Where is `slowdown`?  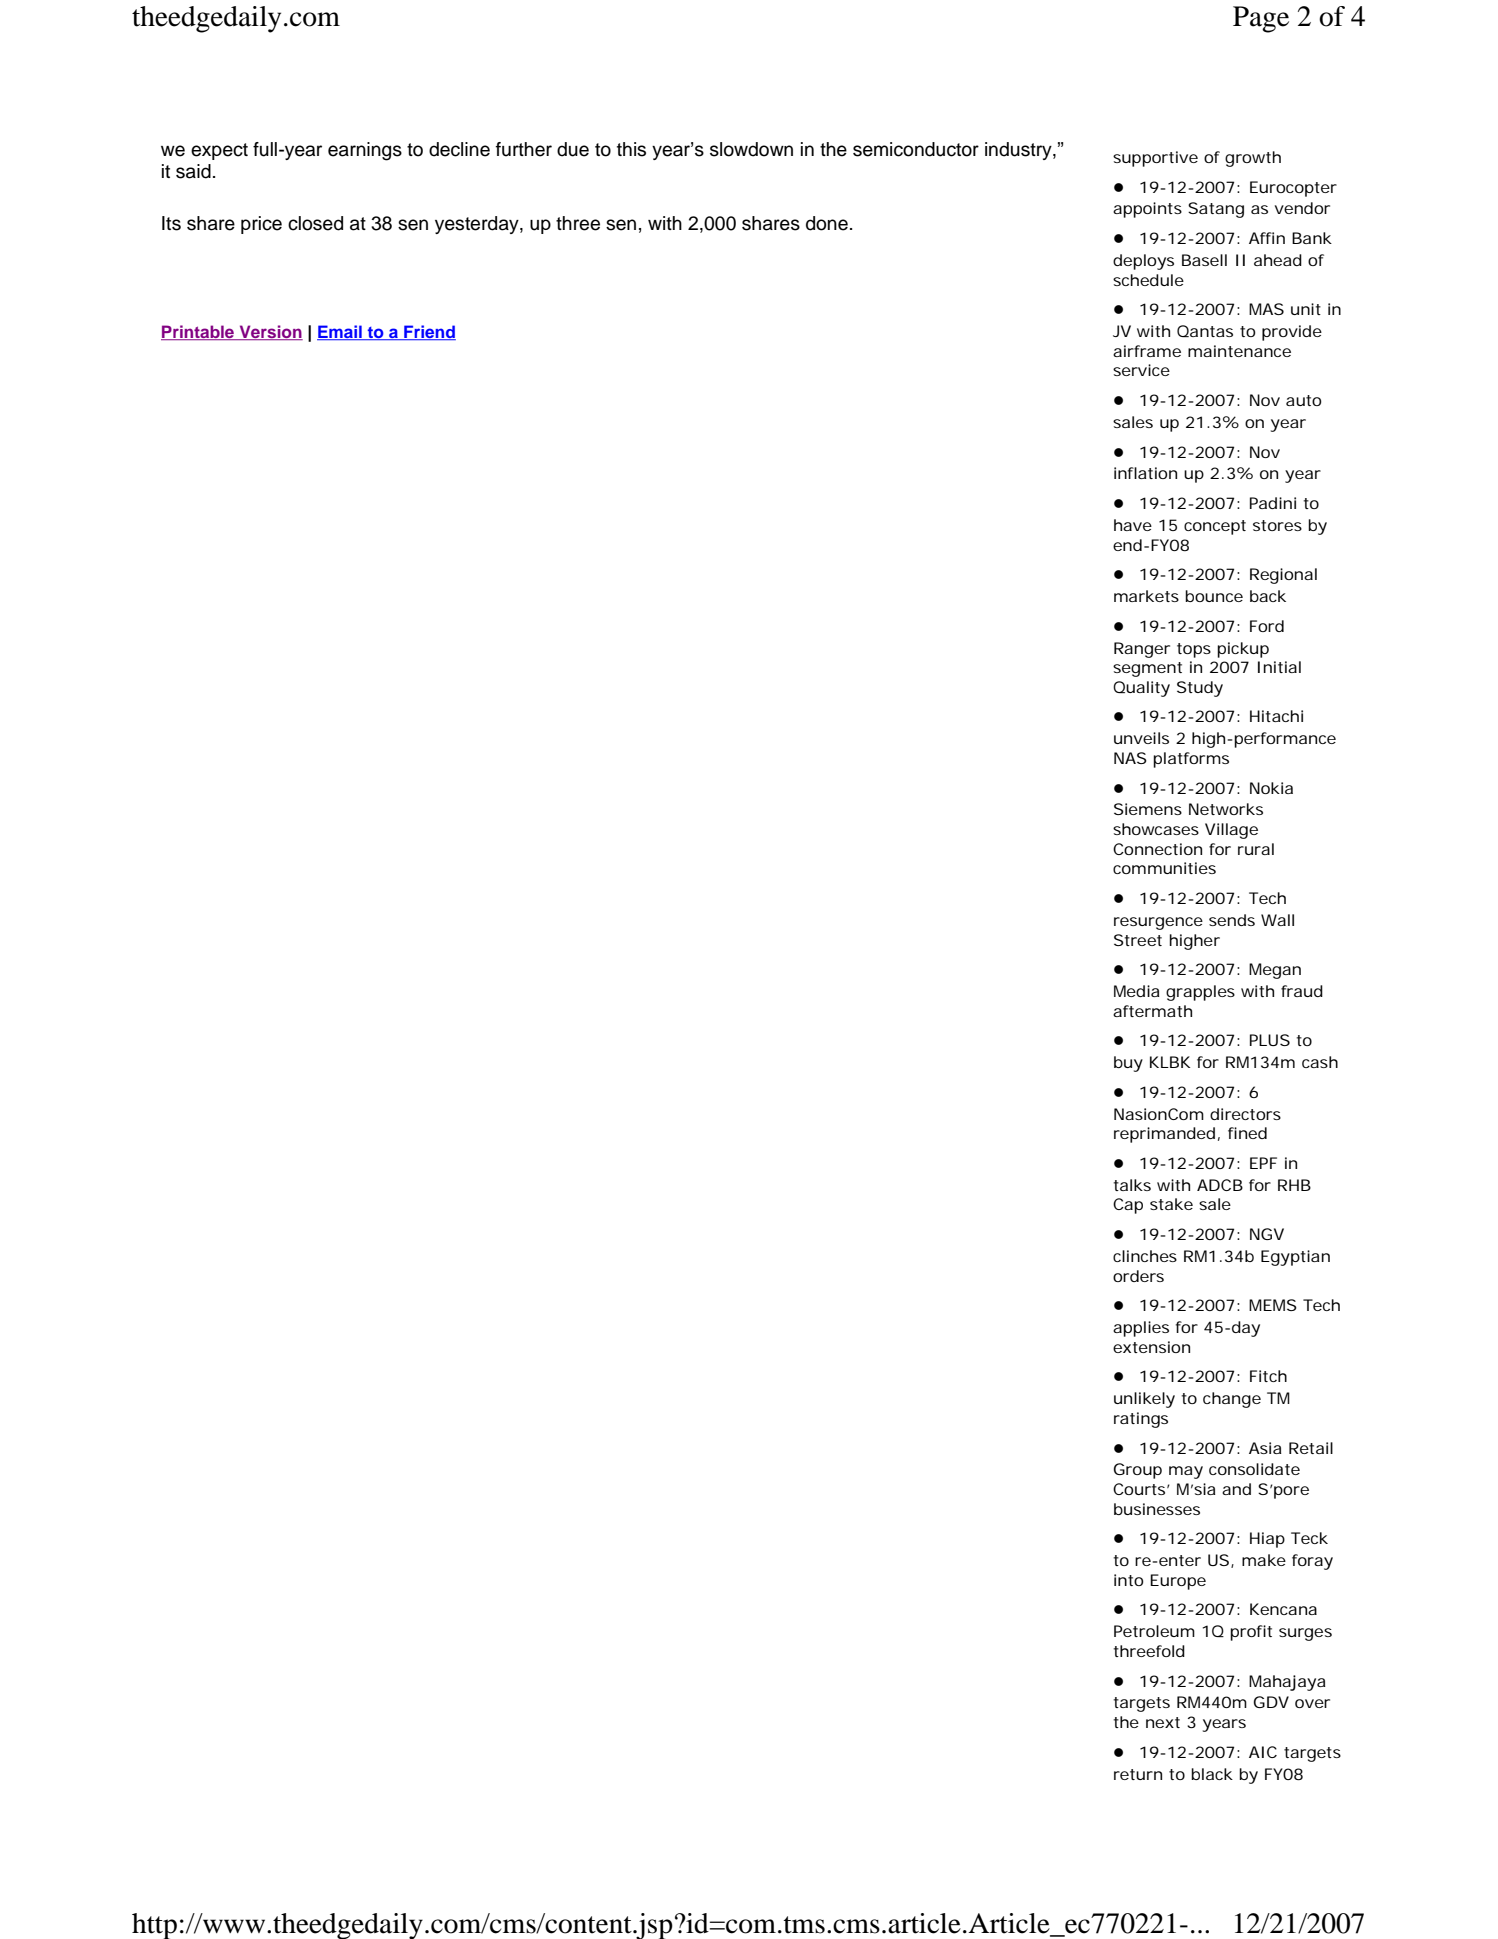 slowdown is located at coordinates (751, 149).
